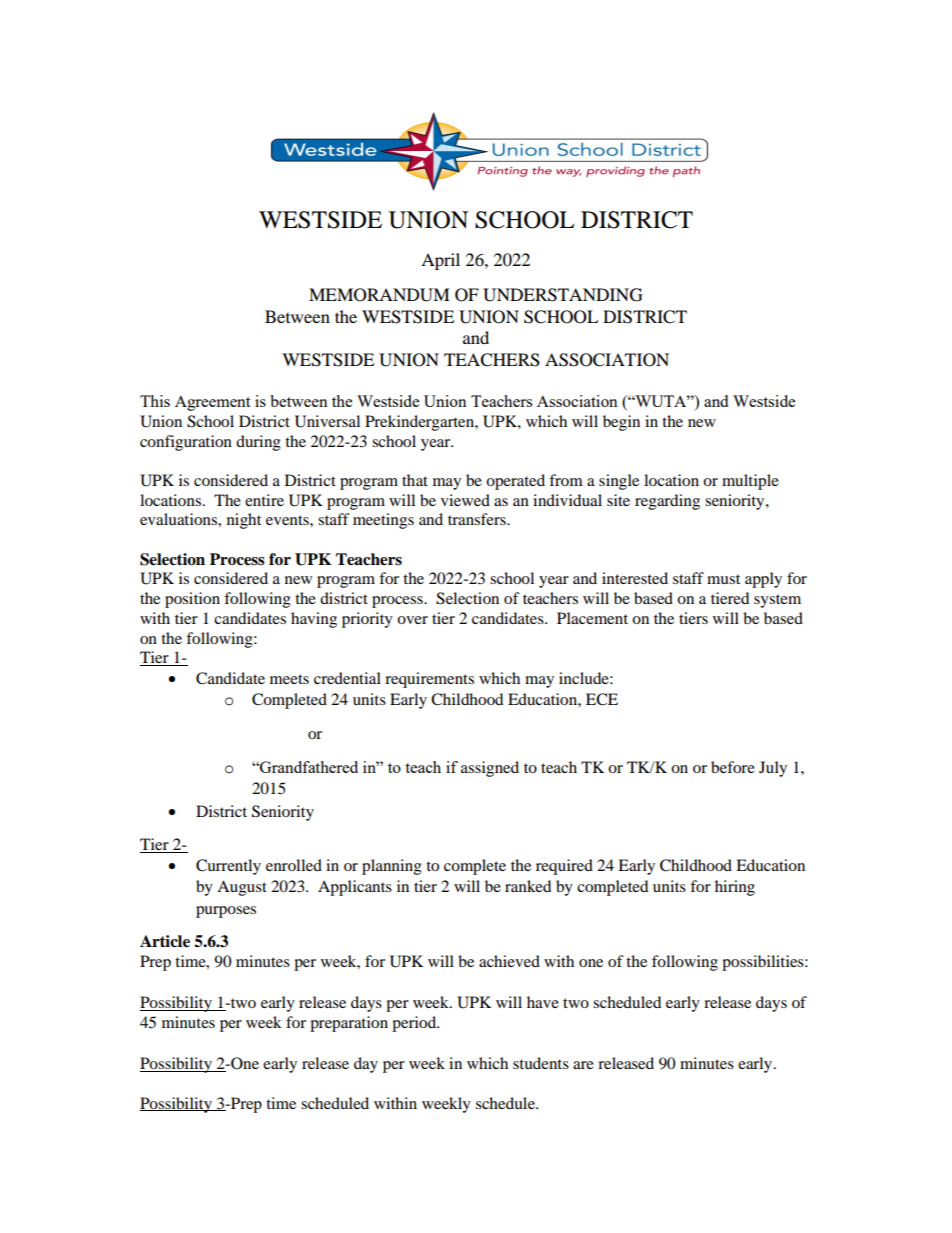  What do you see at coordinates (478, 519) in the page?
I see `transfers` at bounding box center [478, 519].
